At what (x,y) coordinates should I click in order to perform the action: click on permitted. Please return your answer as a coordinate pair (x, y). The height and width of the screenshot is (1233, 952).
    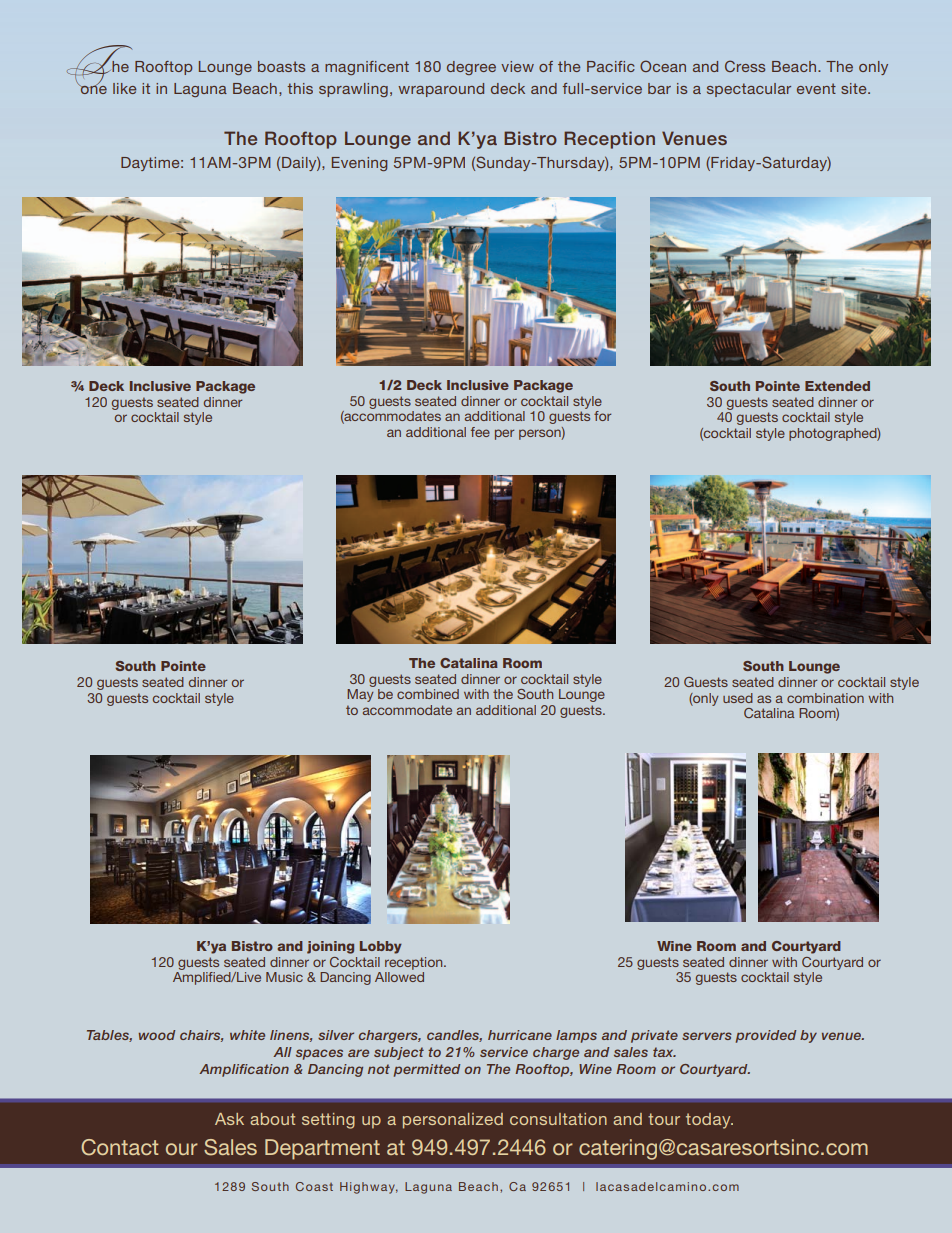
    Looking at the image, I should click on (427, 1070).
